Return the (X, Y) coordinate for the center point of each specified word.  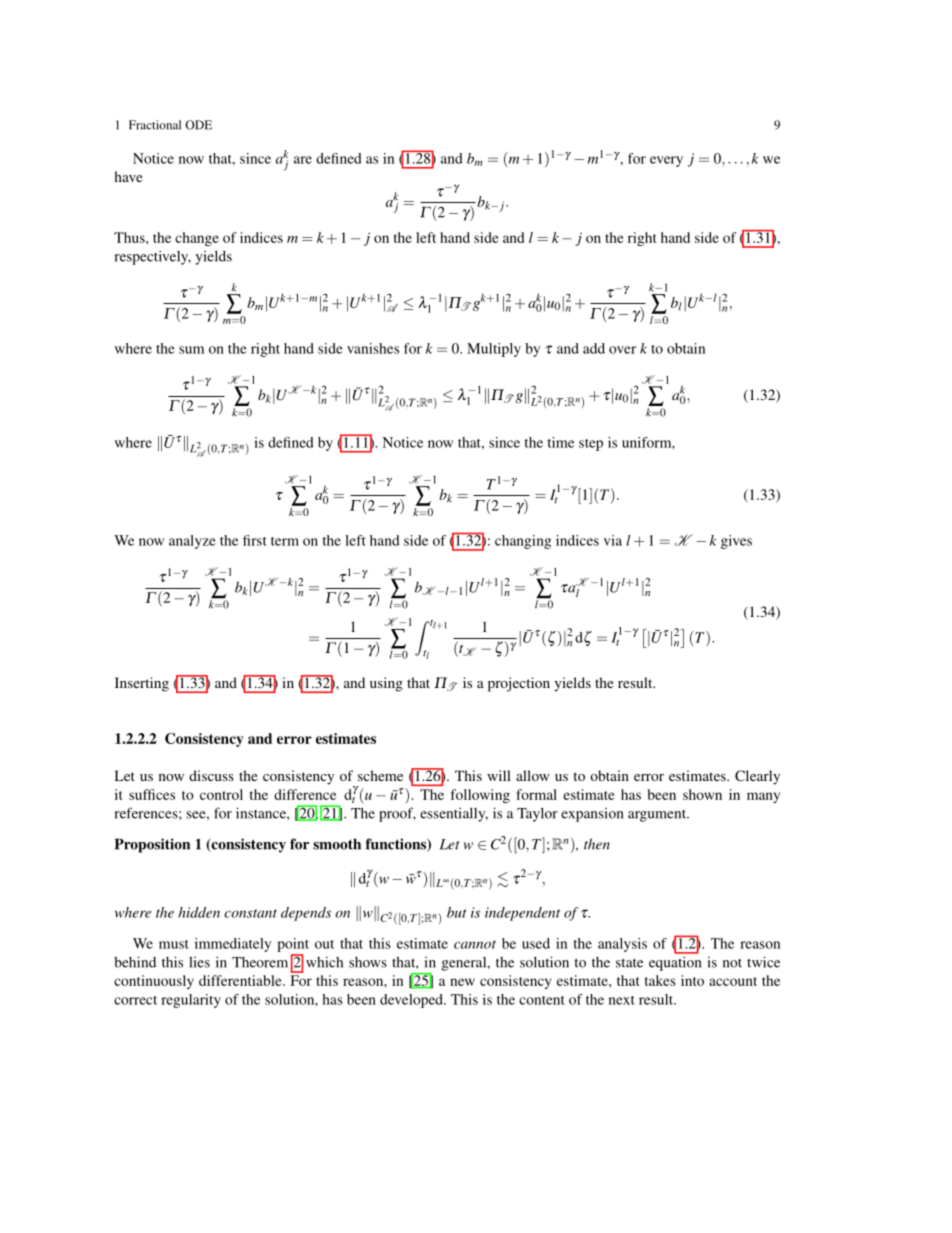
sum (191, 350)
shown (702, 794)
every (666, 161)
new (462, 982)
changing (523, 542)
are (303, 160)
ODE (198, 125)
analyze (192, 542)
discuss (211, 775)
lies (199, 962)
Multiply (494, 350)
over (622, 350)
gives (736, 542)
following (480, 796)
